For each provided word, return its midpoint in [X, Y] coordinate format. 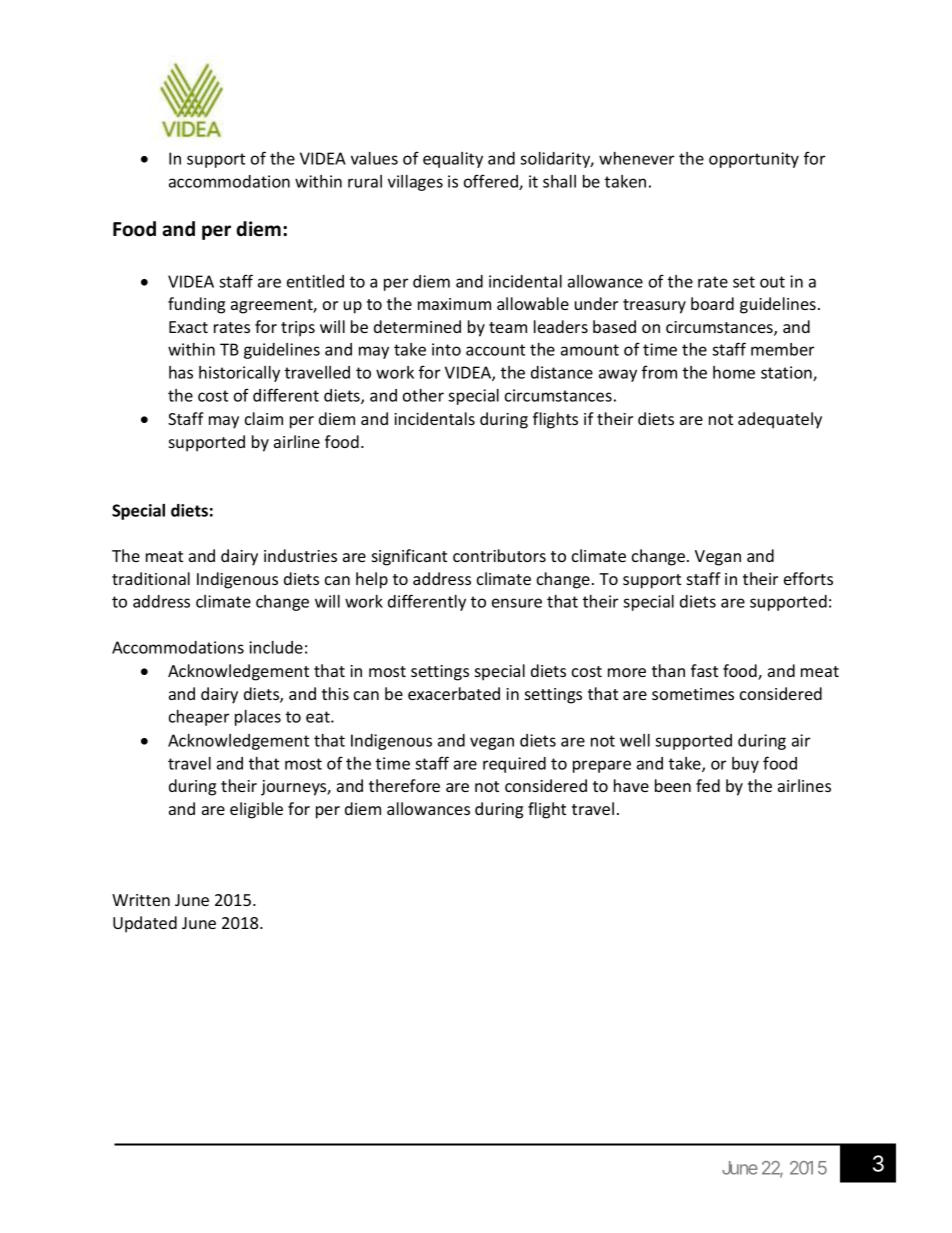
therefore [404, 785]
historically [239, 374]
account [495, 350]
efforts [808, 578]
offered [492, 182]
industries [300, 555]
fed [708, 785]
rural [365, 181]
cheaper [199, 718]
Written [141, 900]
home [734, 372]
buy [745, 765]
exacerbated [454, 693]
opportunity [754, 160]
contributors [499, 555]
